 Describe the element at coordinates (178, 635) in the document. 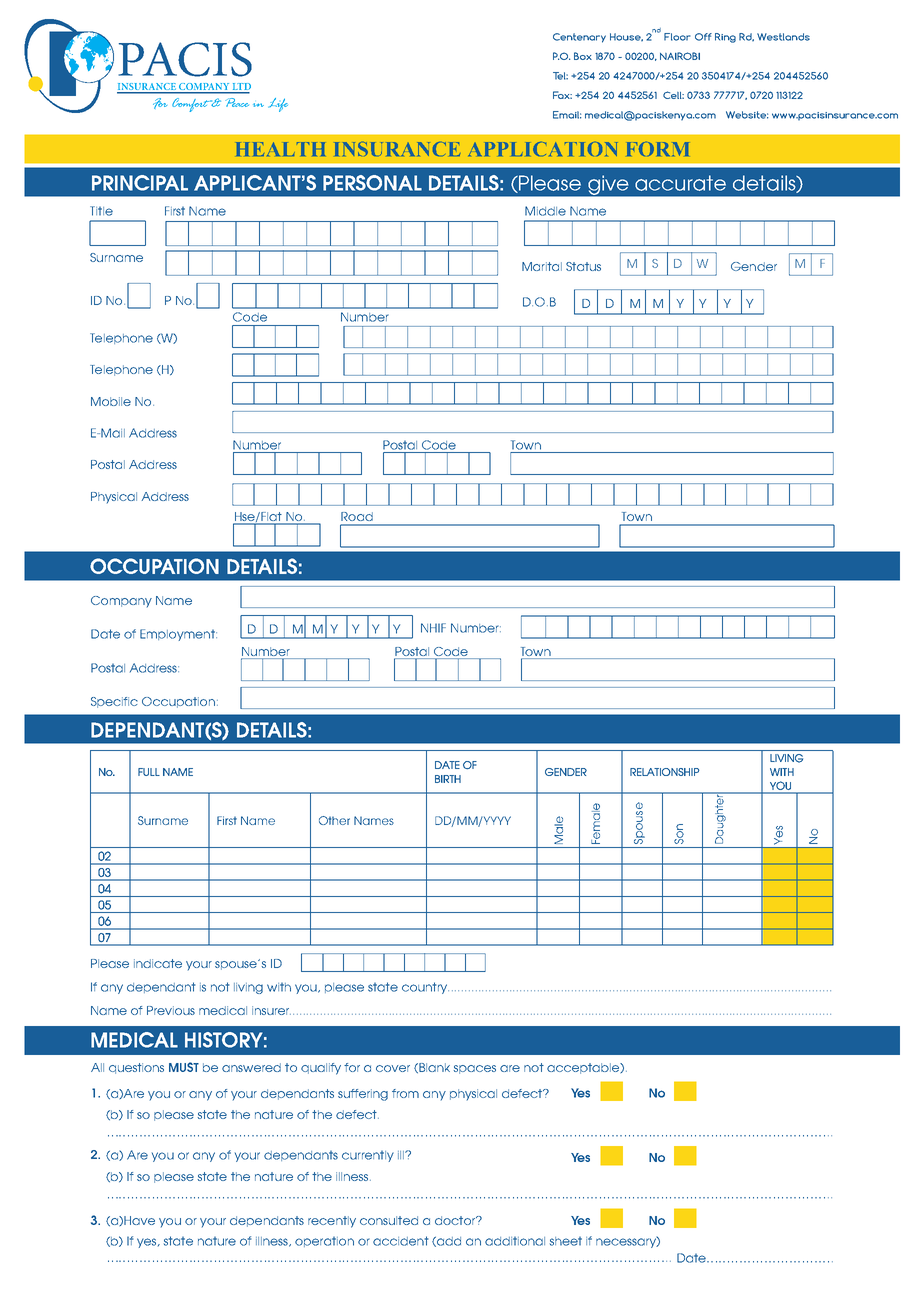

I see `Employment` at that location.
